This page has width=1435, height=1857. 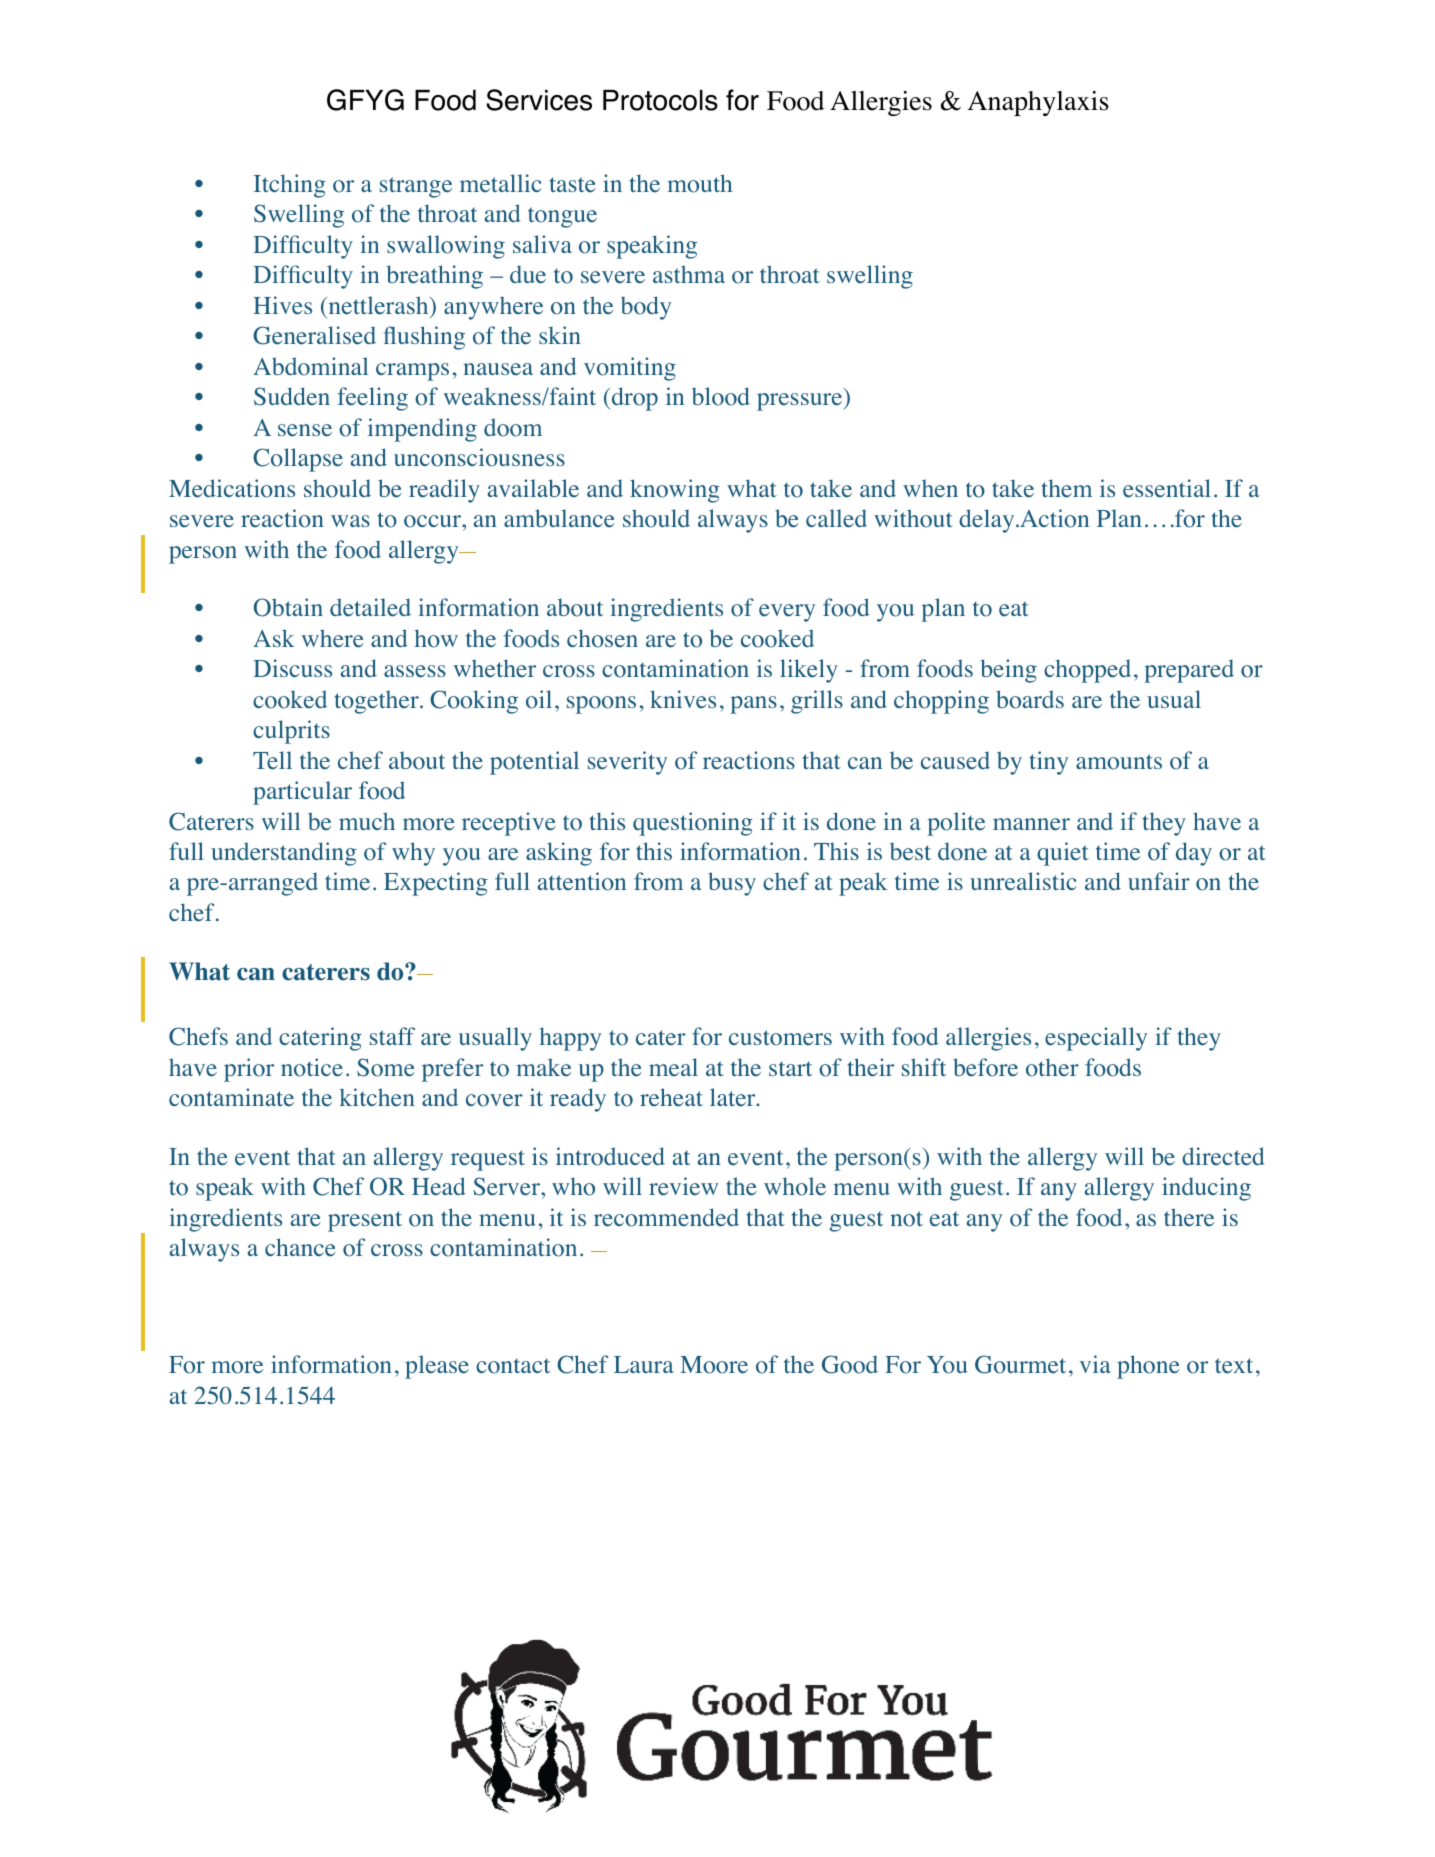 What do you see at coordinates (437, 1367) in the page?
I see `please` at bounding box center [437, 1367].
